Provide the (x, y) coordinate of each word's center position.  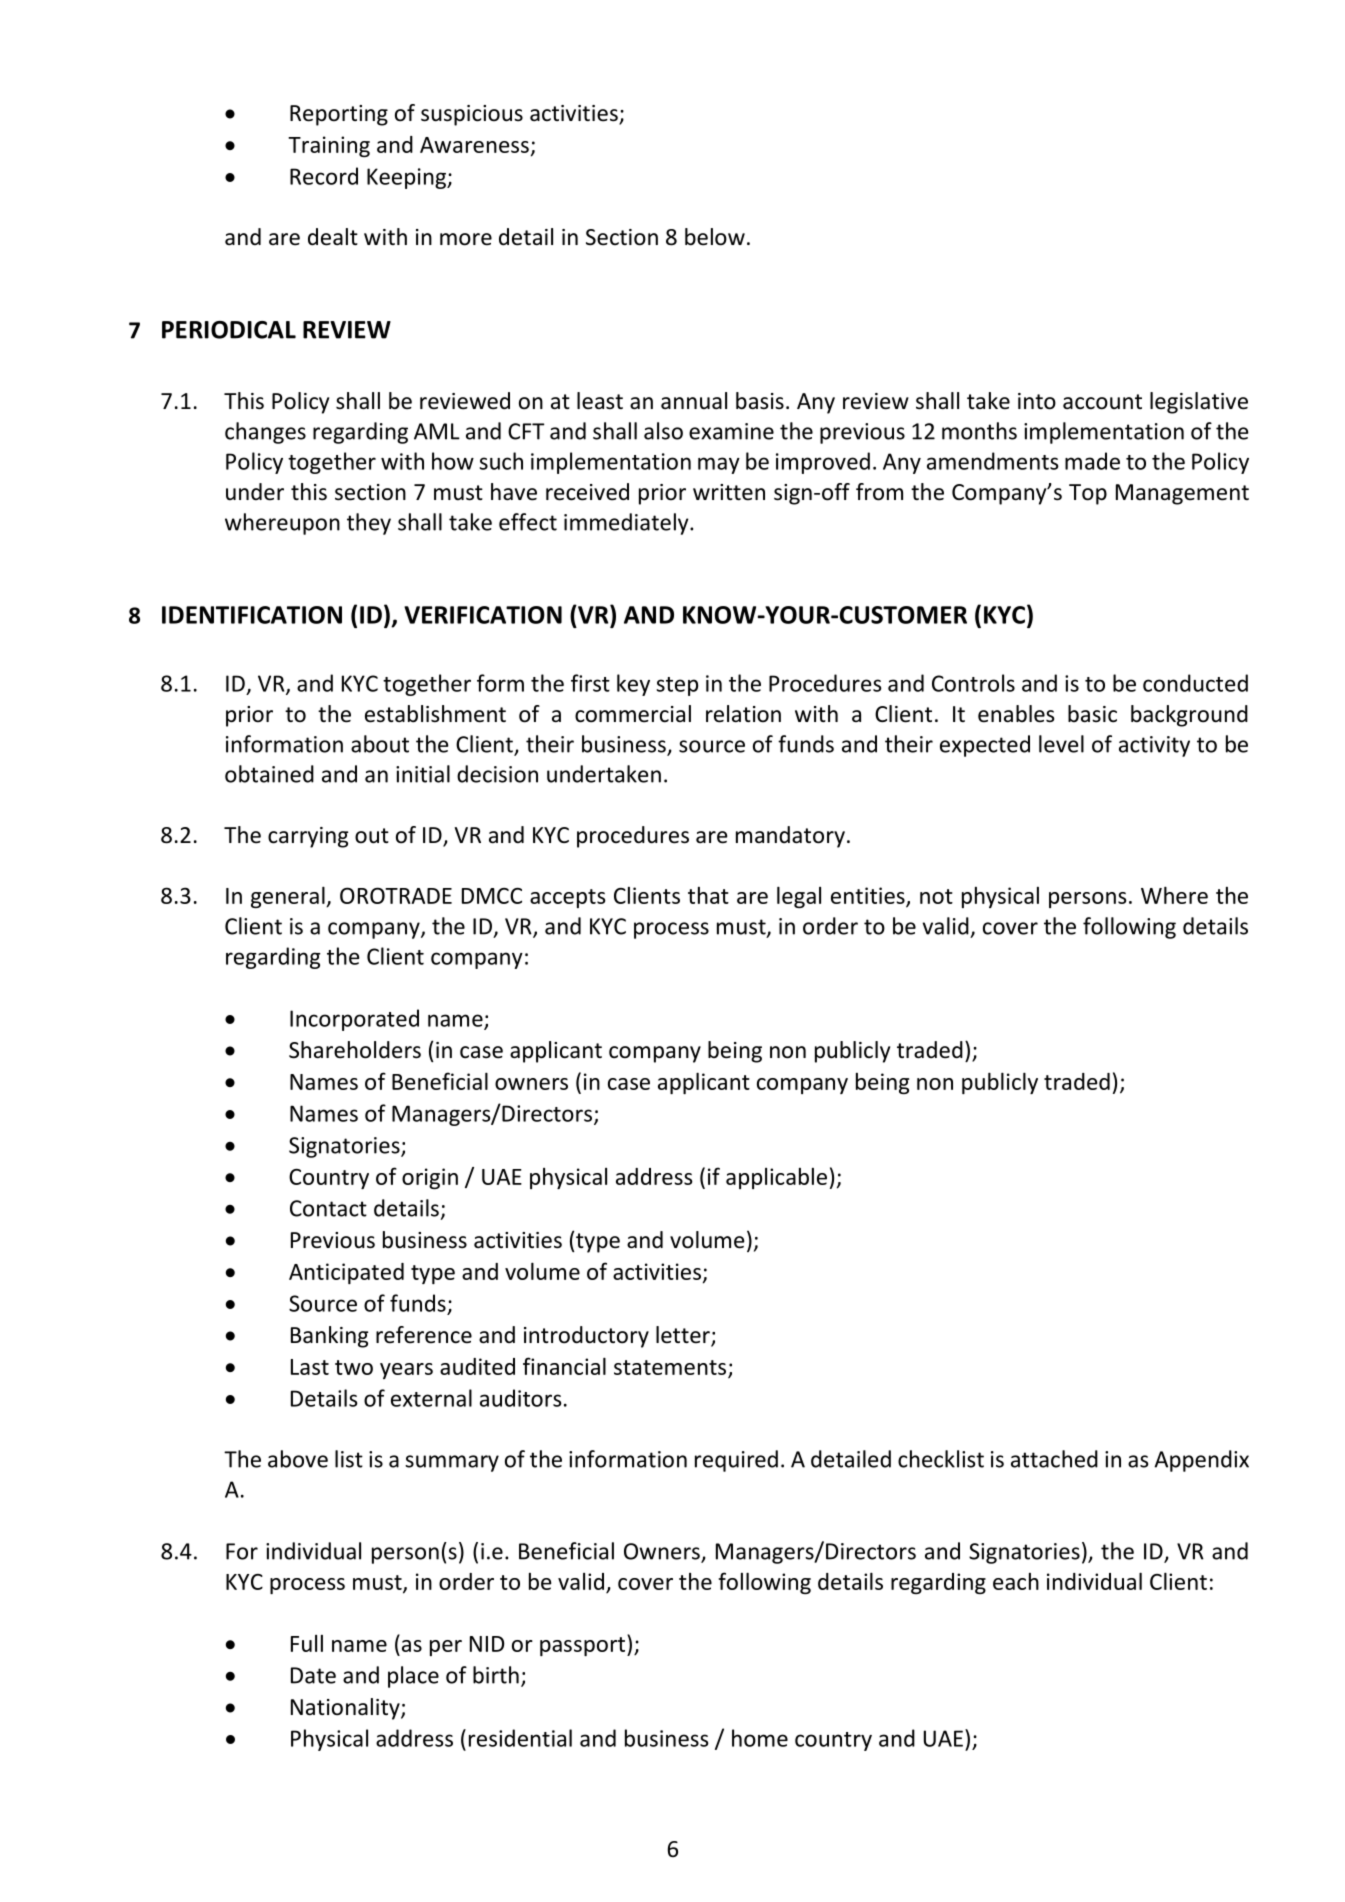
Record (324, 176)
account (1102, 402)
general (289, 897)
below (715, 237)
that (708, 895)
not (936, 896)
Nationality (346, 1709)
